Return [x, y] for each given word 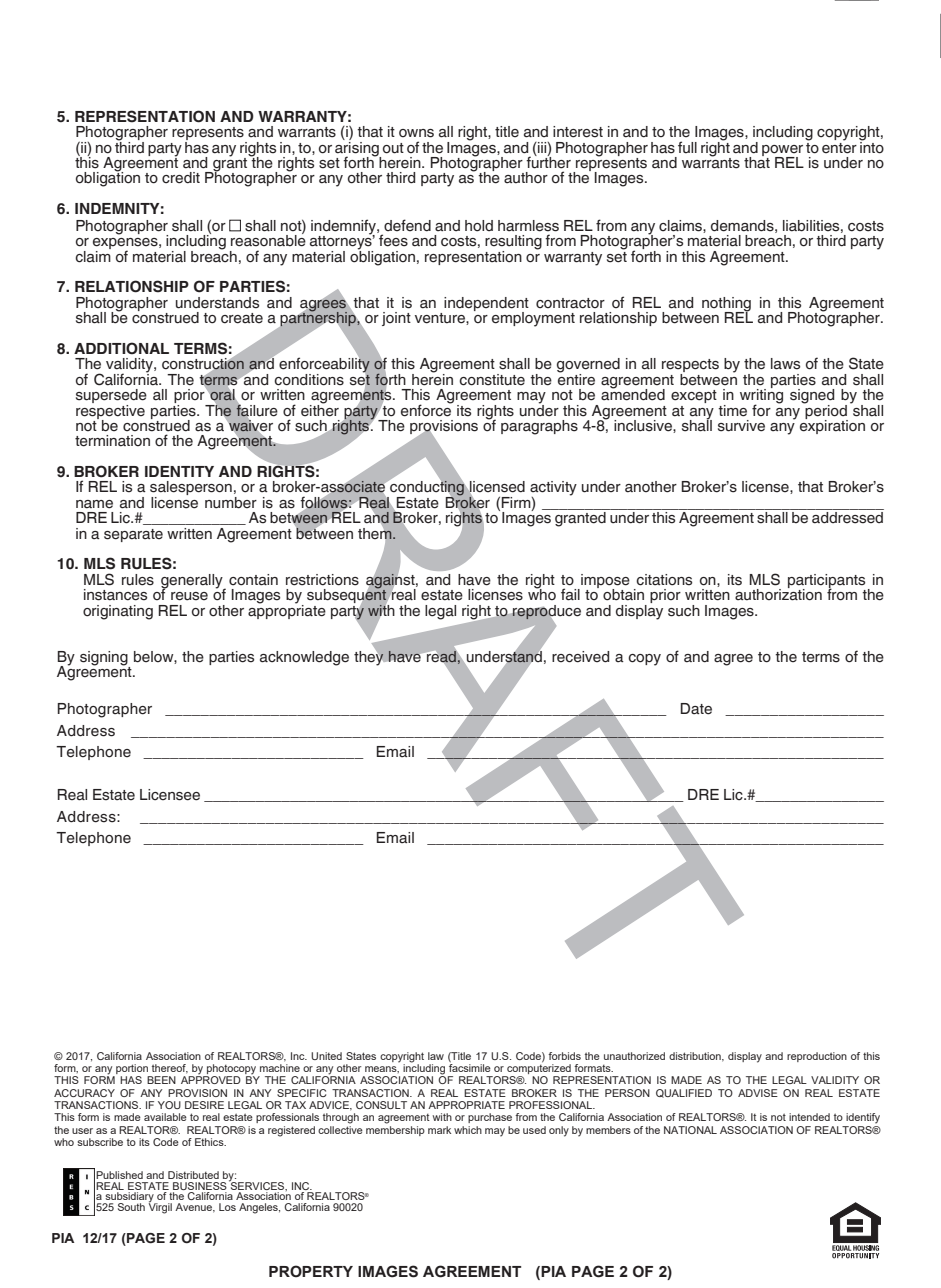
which [468, 1130]
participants [826, 582]
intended [809, 1117]
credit [181, 178]
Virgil [160, 1207]
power [782, 151]
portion [132, 1070]
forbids [564, 1056]
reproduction [817, 1057]
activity [553, 489]
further [548, 161]
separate [133, 535]
